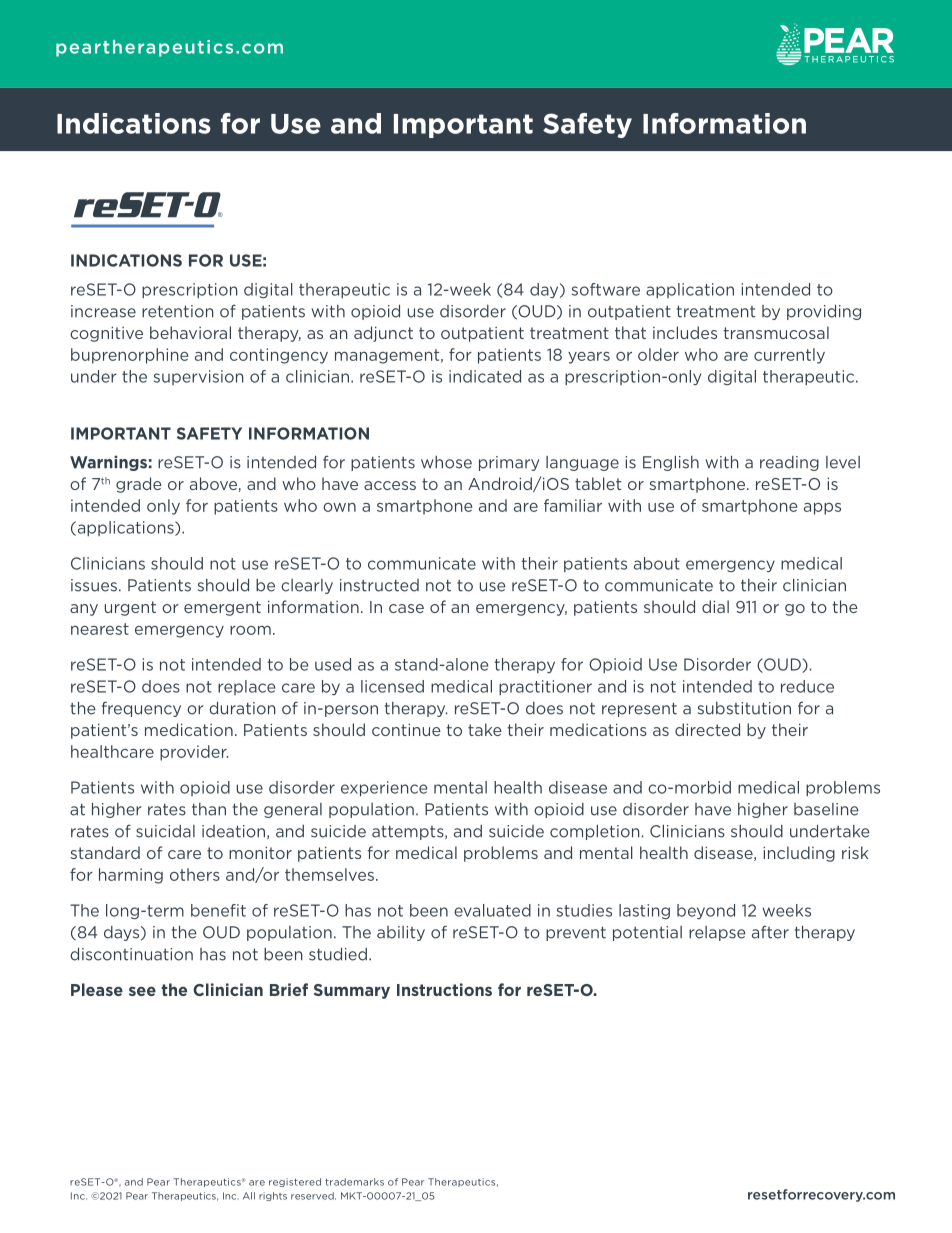 Image resolution: width=952 pixels, height=1233 pixels. Describe the element at coordinates (222, 608) in the document. I see `emergent` at that location.
